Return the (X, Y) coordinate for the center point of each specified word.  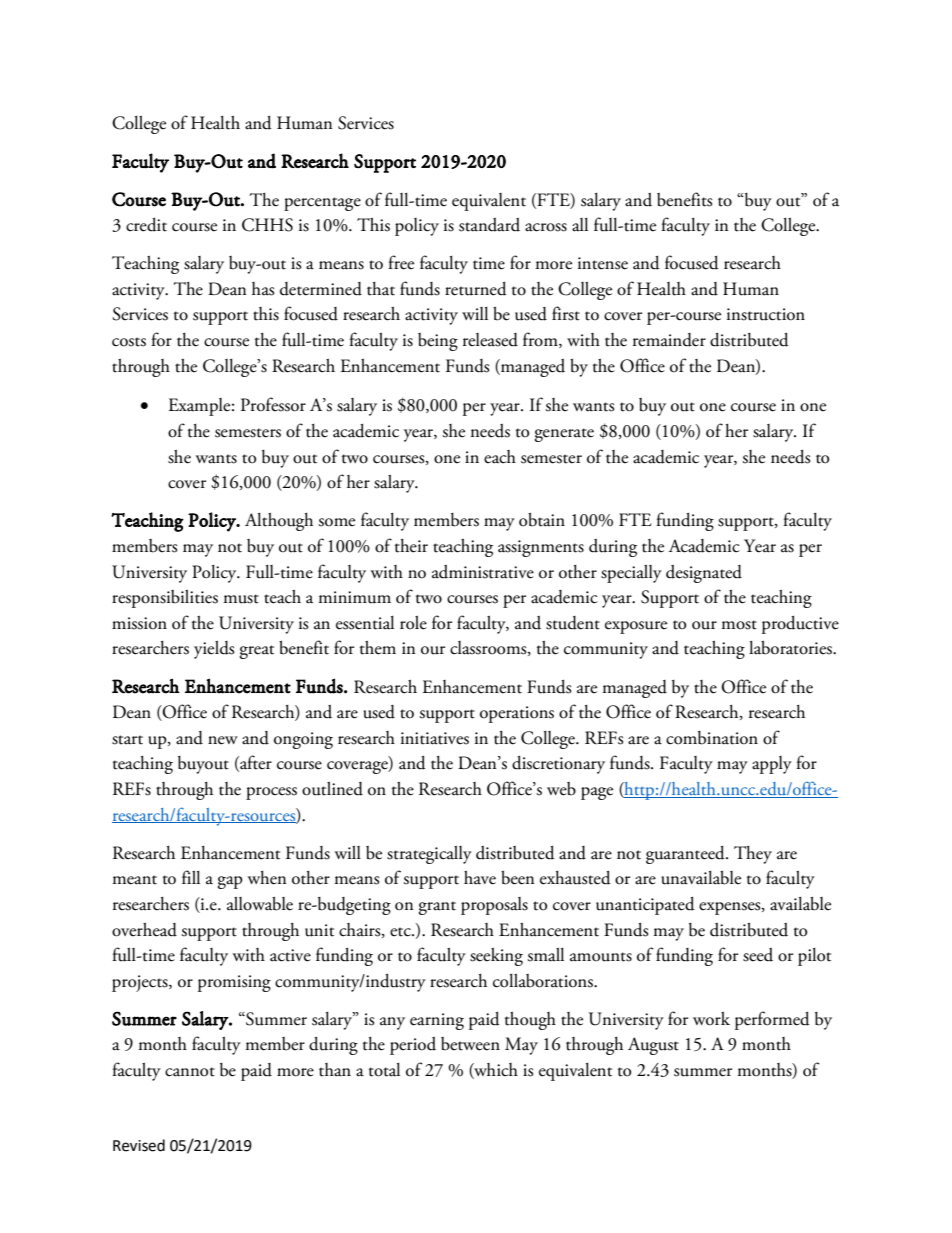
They (753, 855)
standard (489, 225)
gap (230, 882)
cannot (190, 1072)
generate (564, 435)
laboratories (791, 648)
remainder (669, 340)
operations (517, 714)
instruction (766, 314)
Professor (273, 404)
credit (146, 225)
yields (214, 650)
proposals (494, 906)
